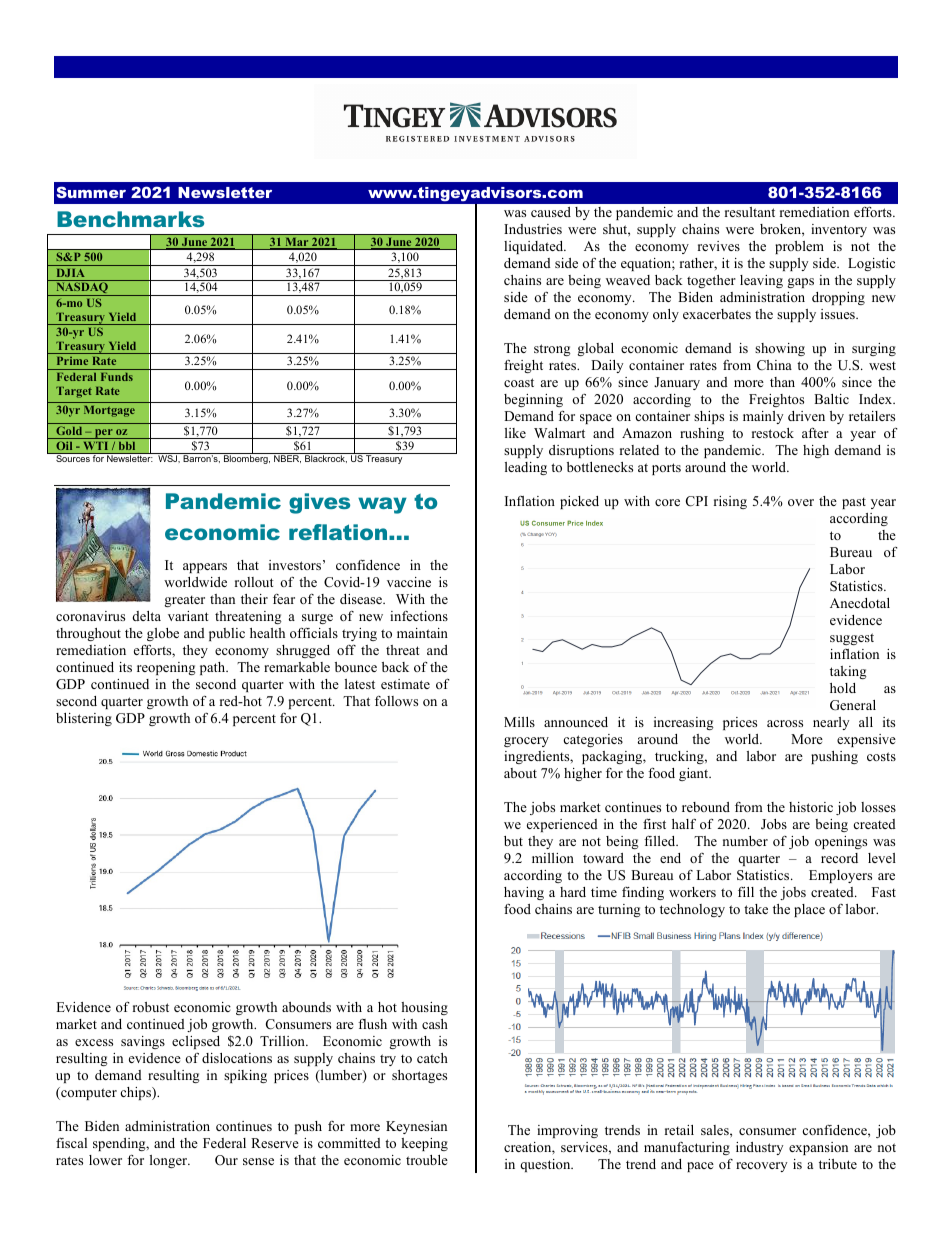 The width and height of the page is (952, 1233). What do you see at coordinates (205, 568) in the page?
I see `appears` at bounding box center [205, 568].
